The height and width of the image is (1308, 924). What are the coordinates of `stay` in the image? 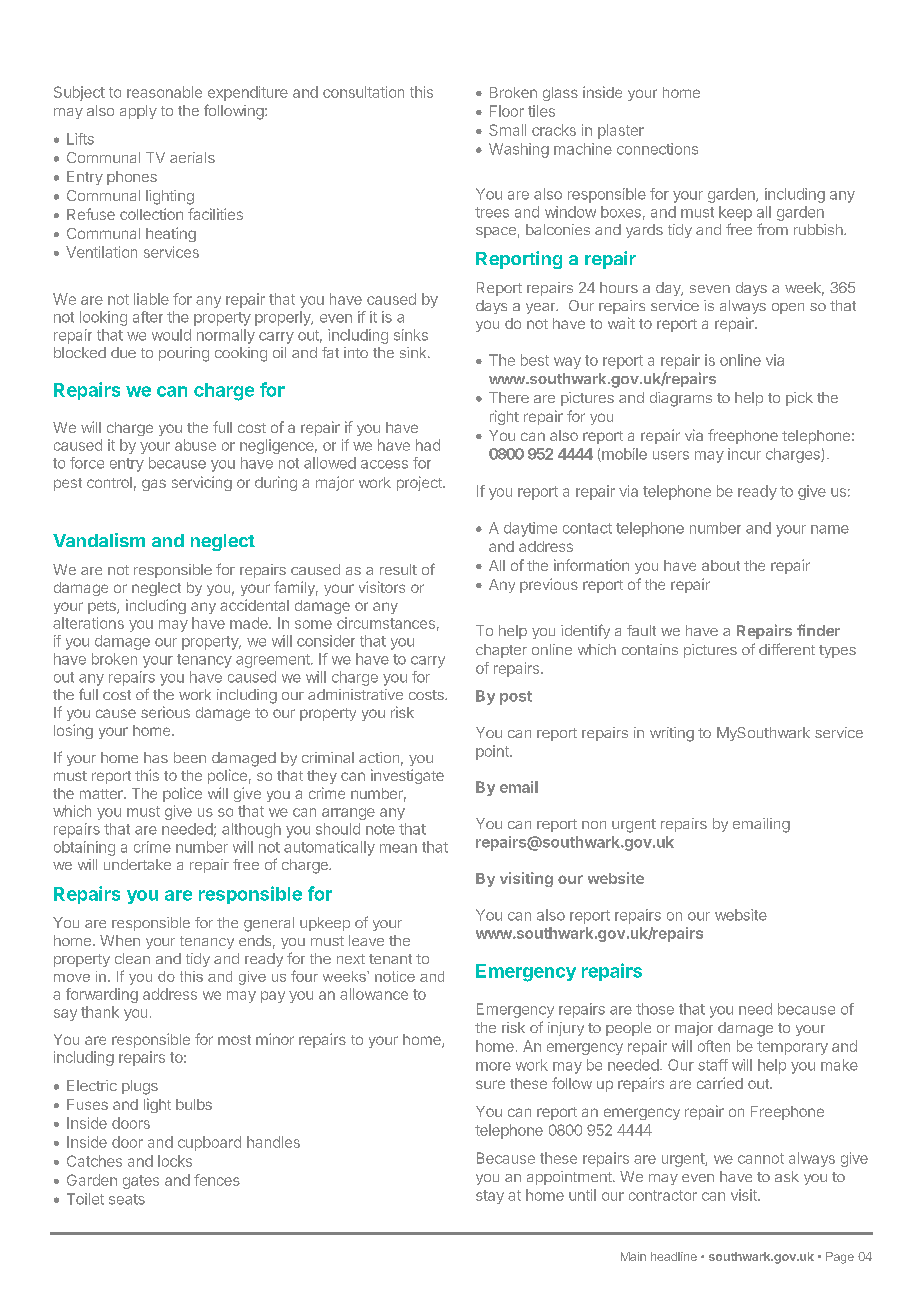 It's located at (490, 1197).
